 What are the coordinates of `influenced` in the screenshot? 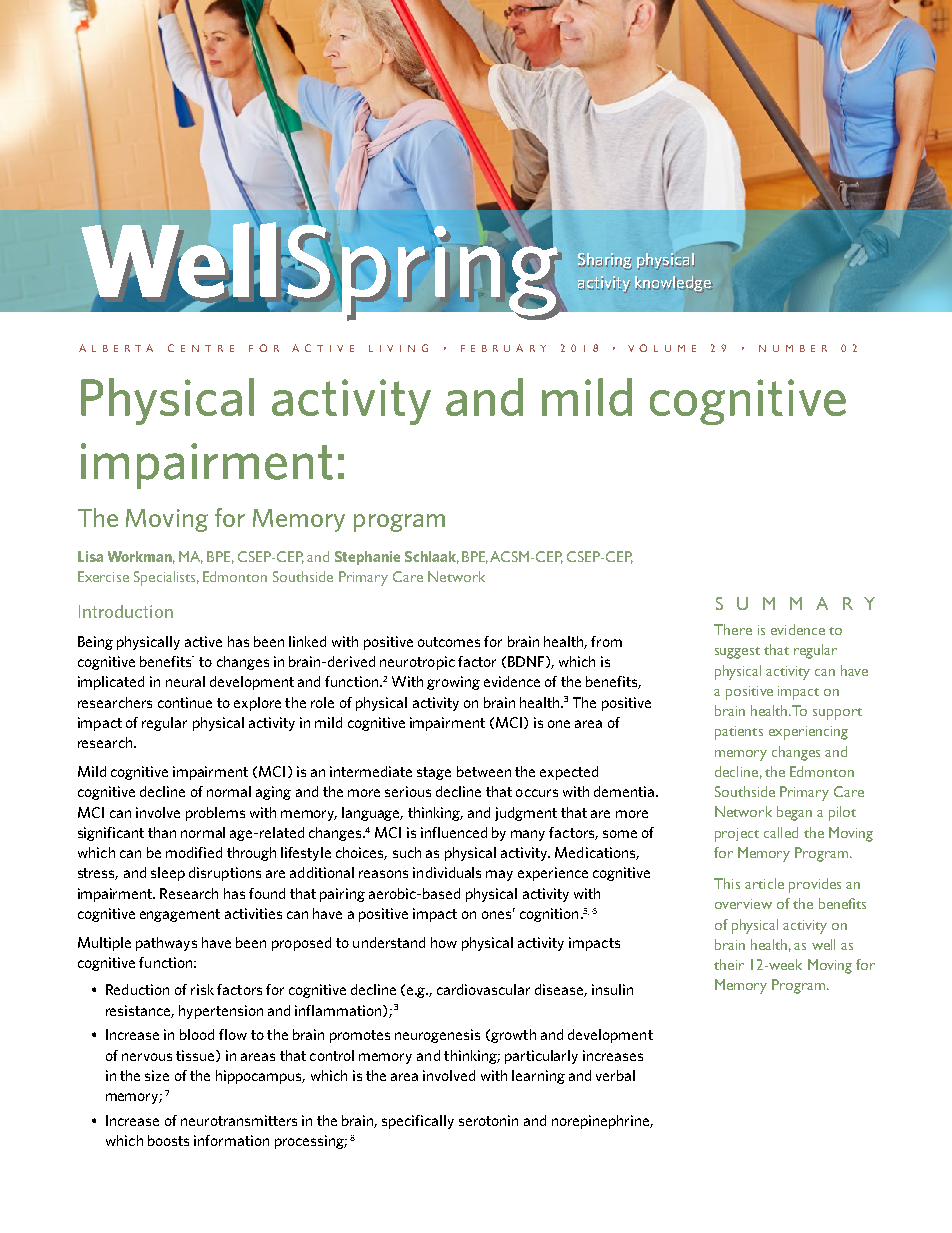 It's located at (454, 832).
